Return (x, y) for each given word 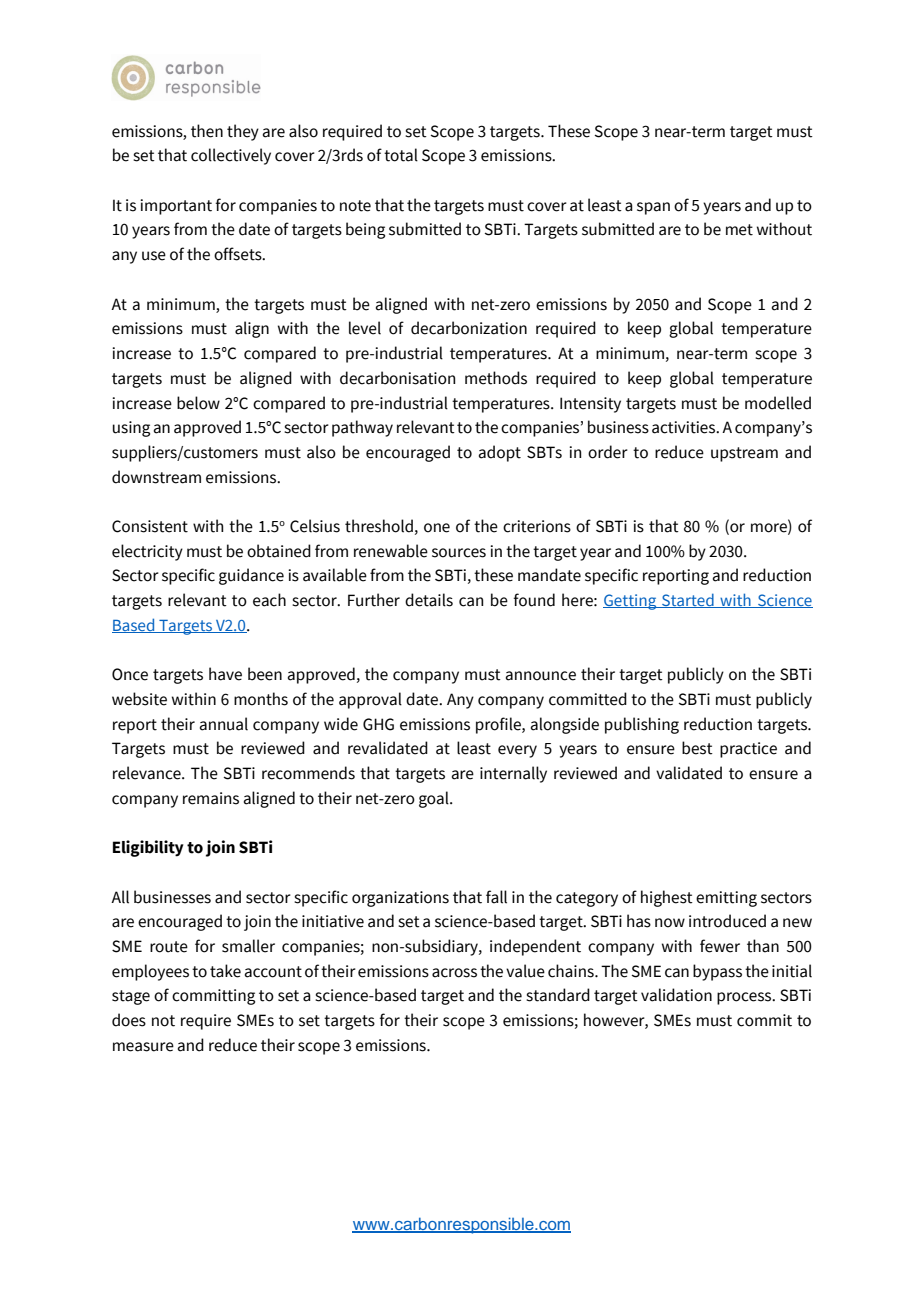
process (745, 998)
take (225, 971)
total (401, 155)
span (653, 208)
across (454, 973)
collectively (231, 156)
